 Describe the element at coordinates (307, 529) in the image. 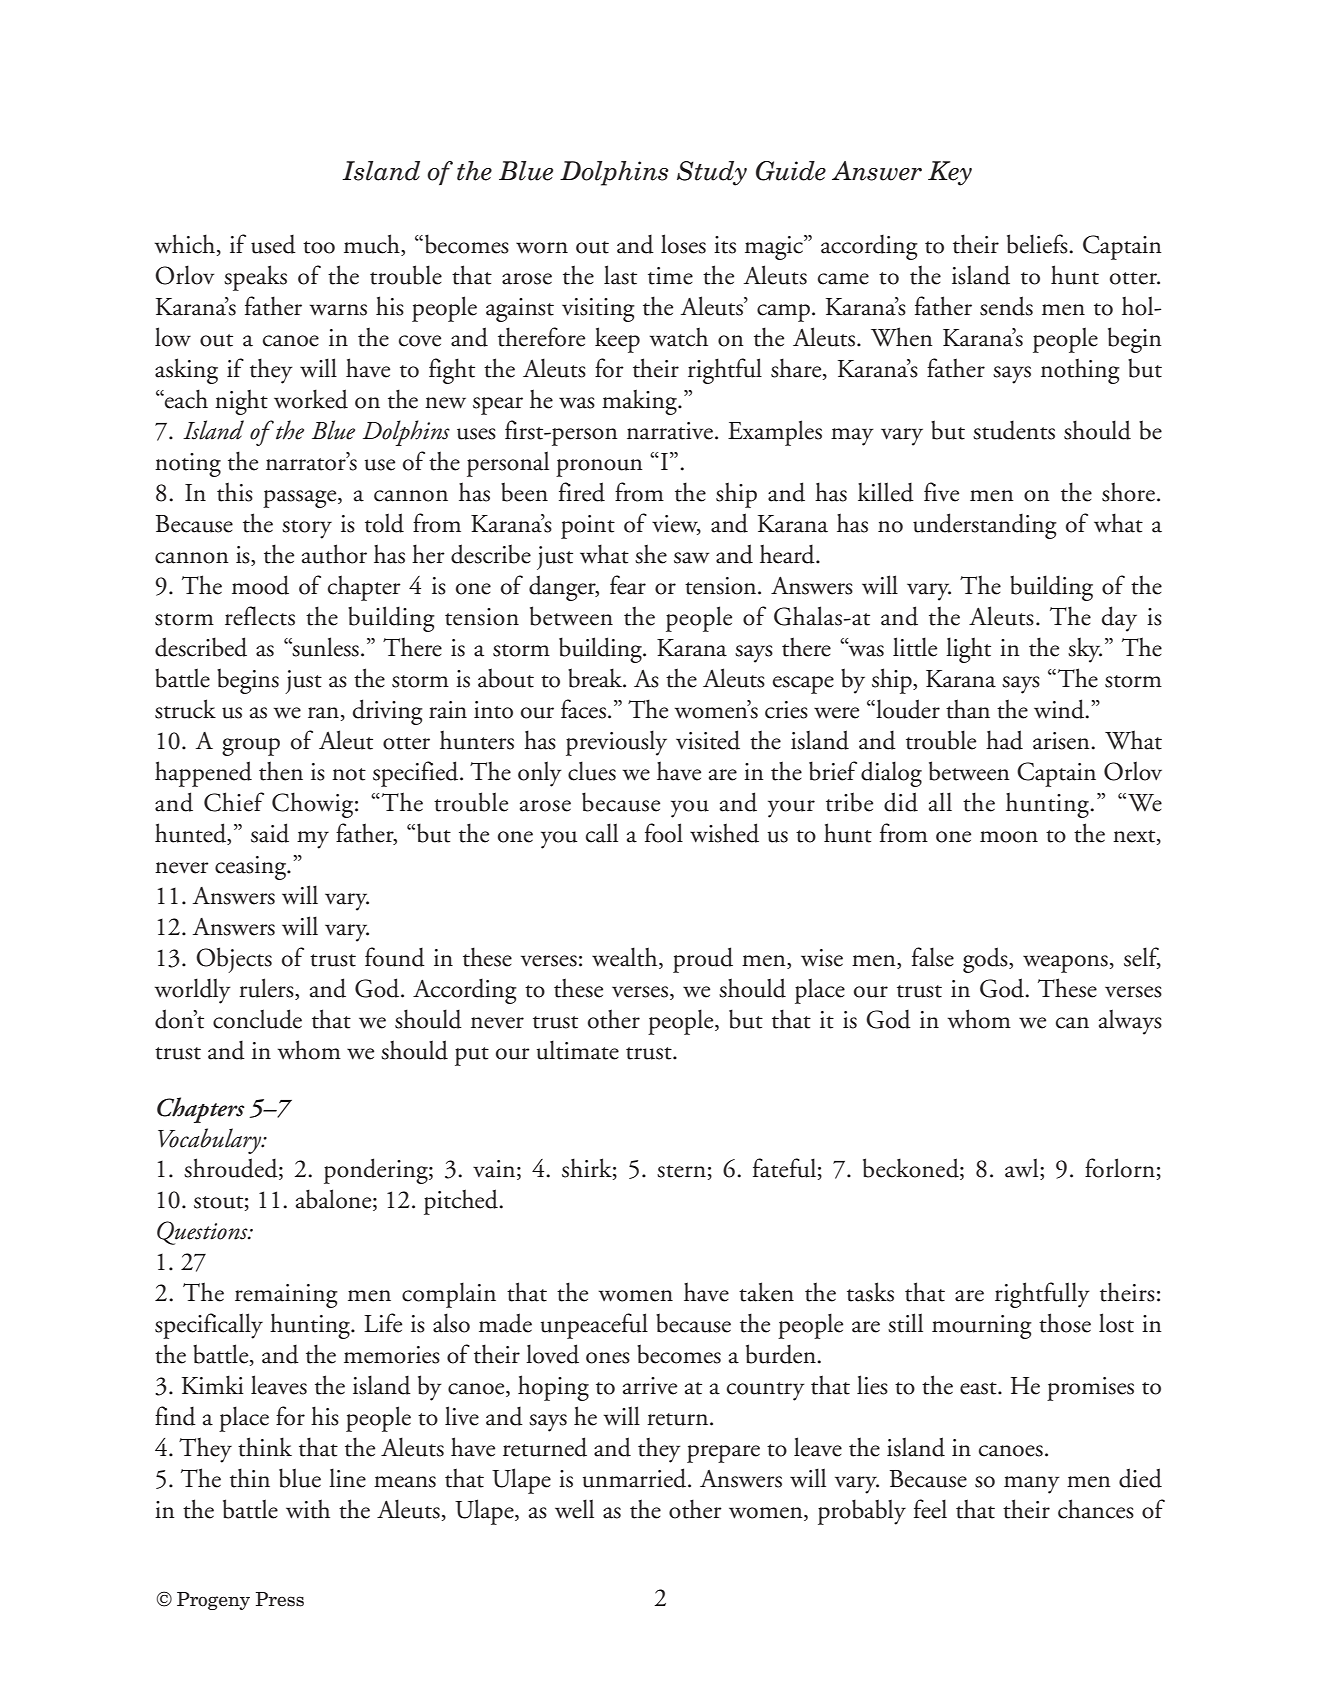

I see `story` at that location.
